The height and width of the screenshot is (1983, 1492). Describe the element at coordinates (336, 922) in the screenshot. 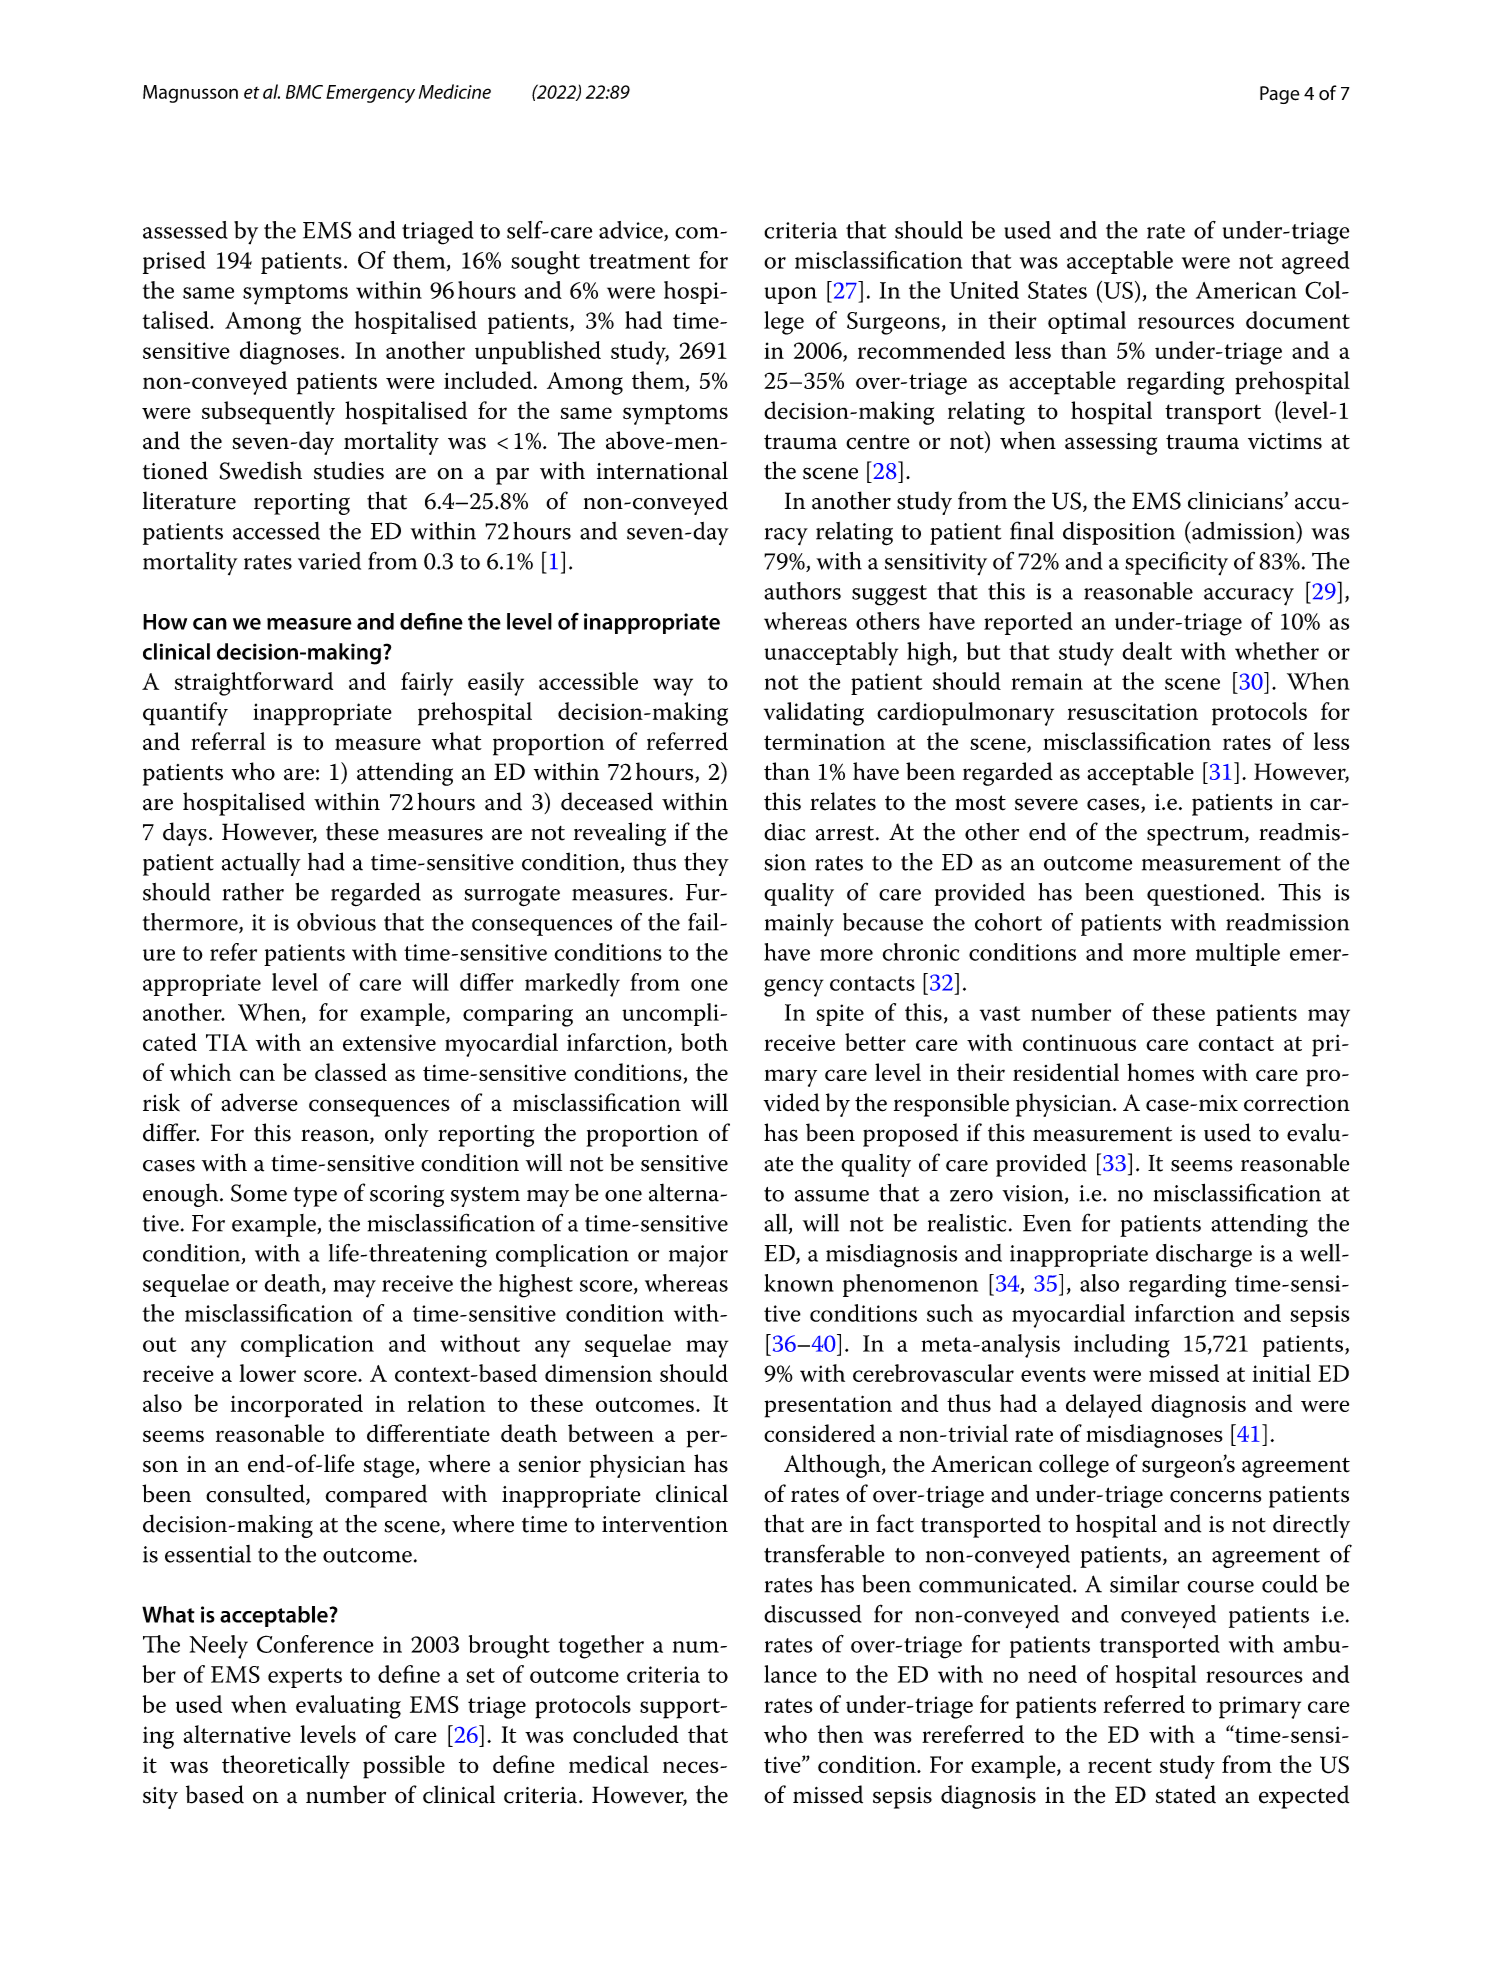

I see `obvious` at that location.
